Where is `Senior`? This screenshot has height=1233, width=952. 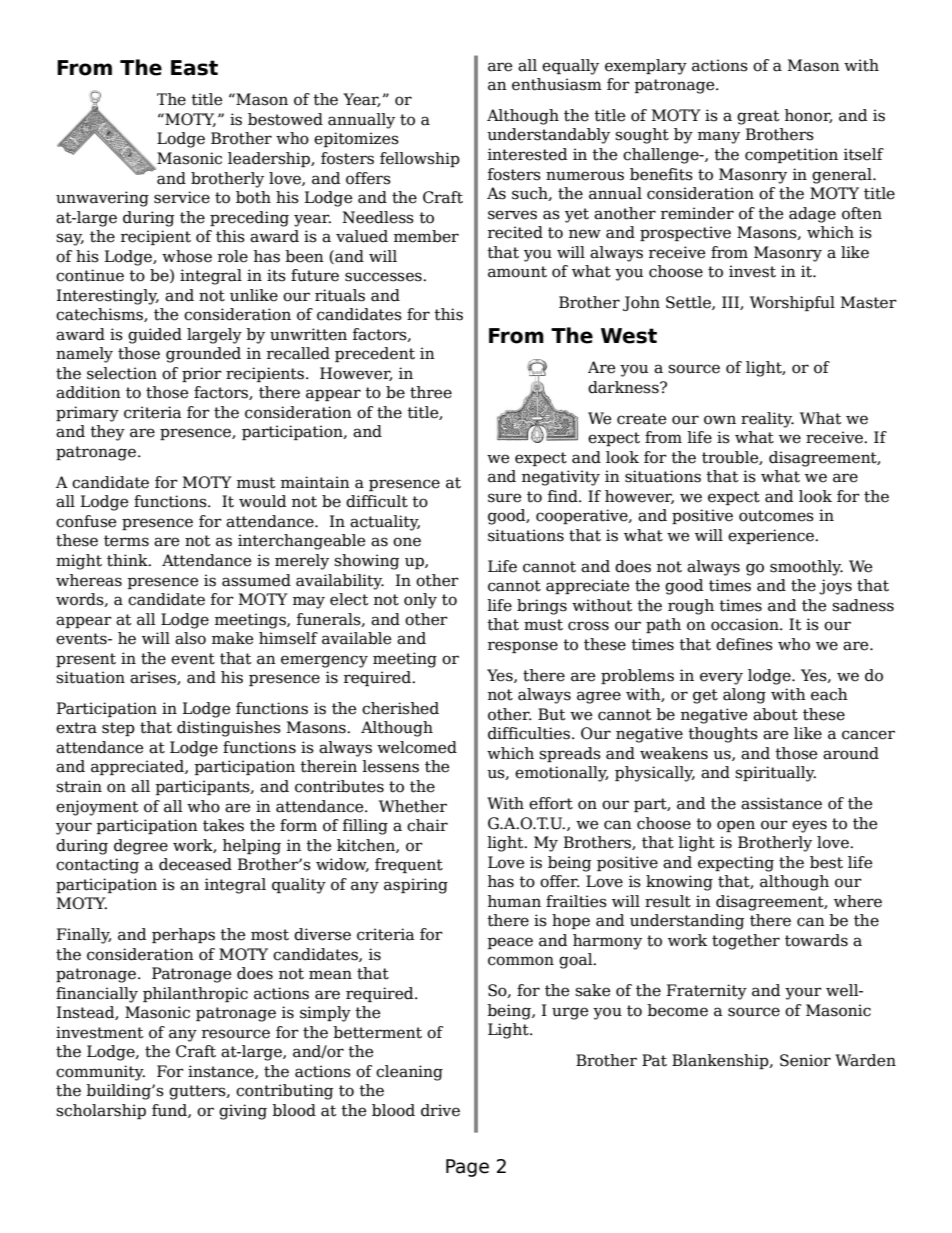 Senior is located at coordinates (805, 1060).
